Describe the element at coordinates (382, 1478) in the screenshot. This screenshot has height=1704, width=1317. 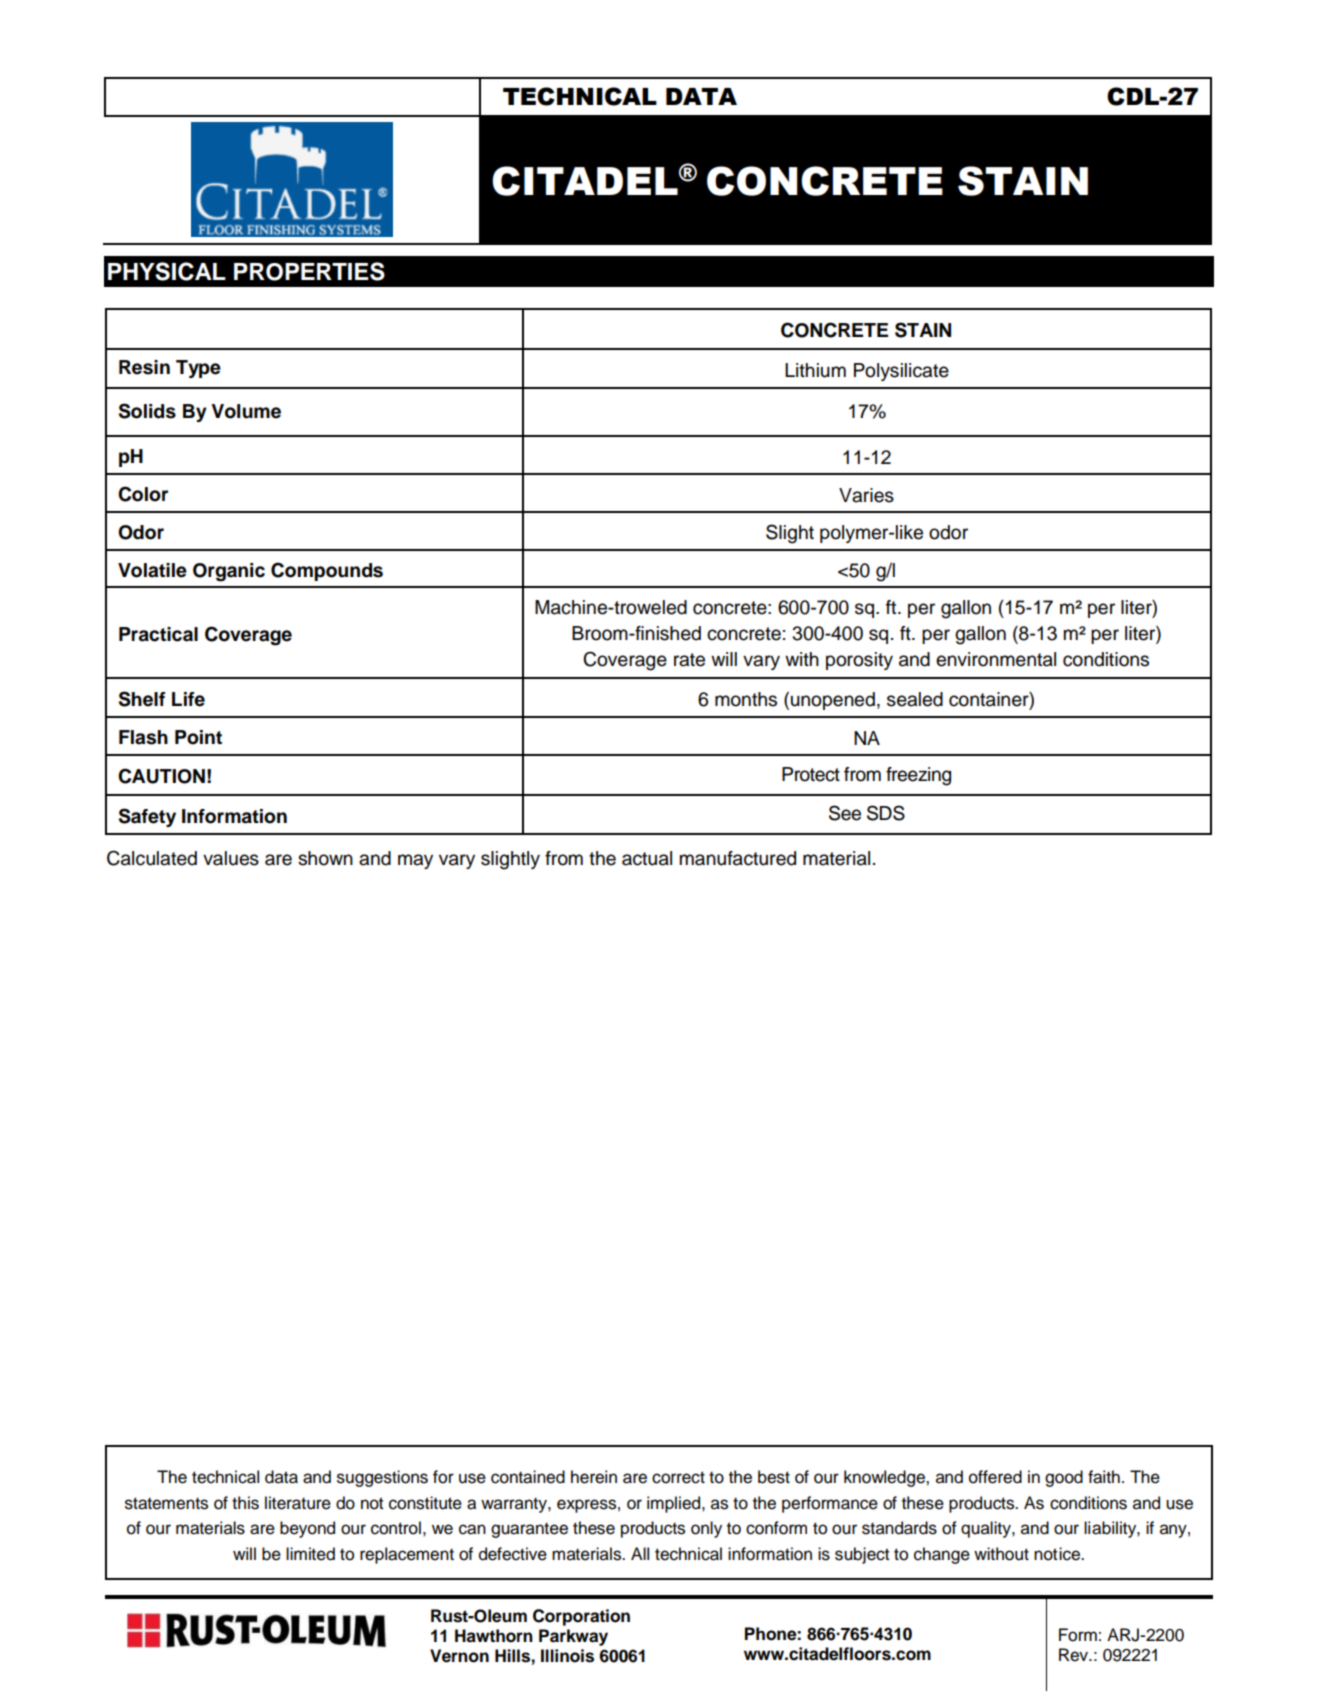
I see `suggestions` at that location.
